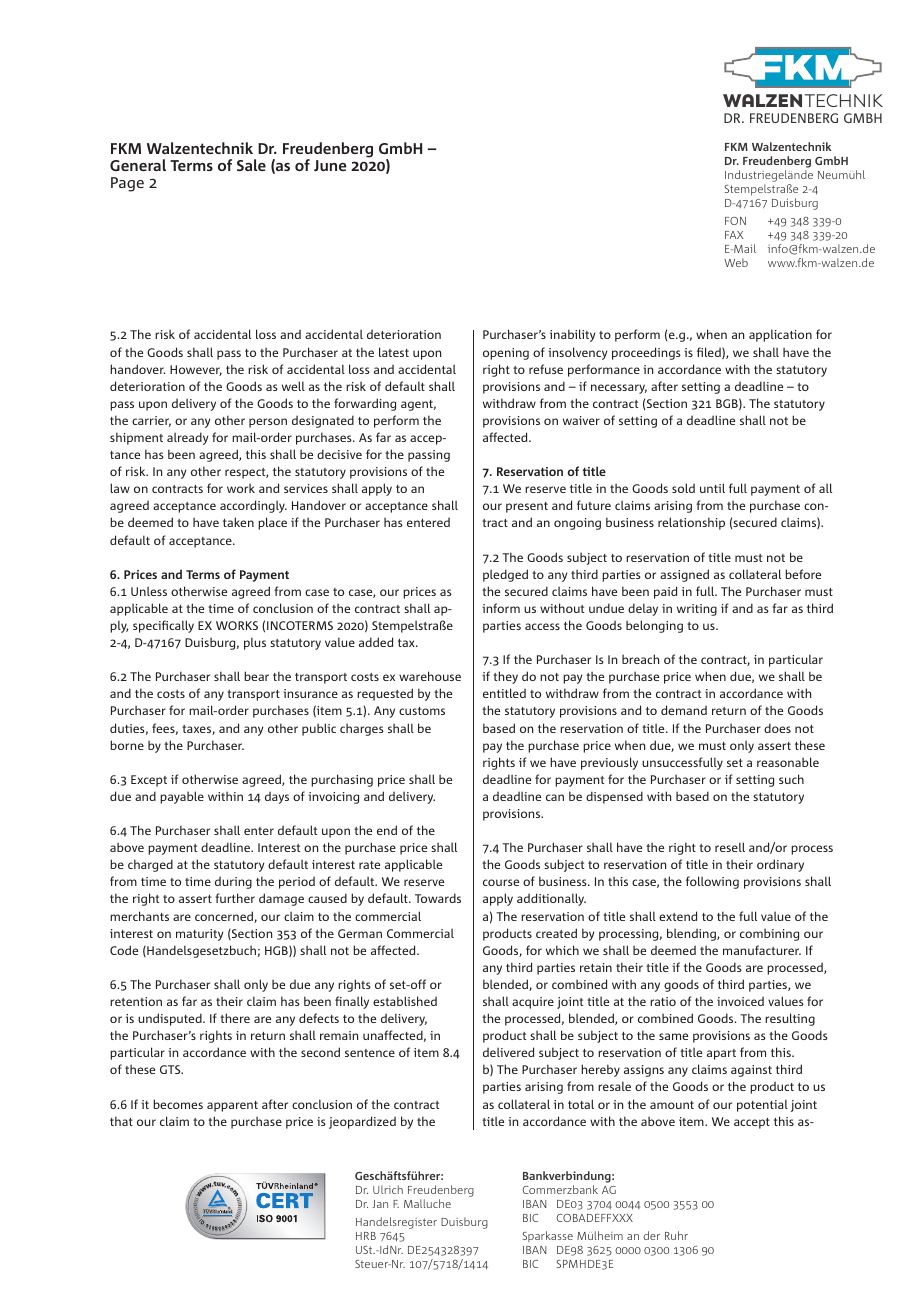 The width and height of the screenshot is (924, 1308). Describe the element at coordinates (187, 438) in the screenshot. I see `already` at that location.
